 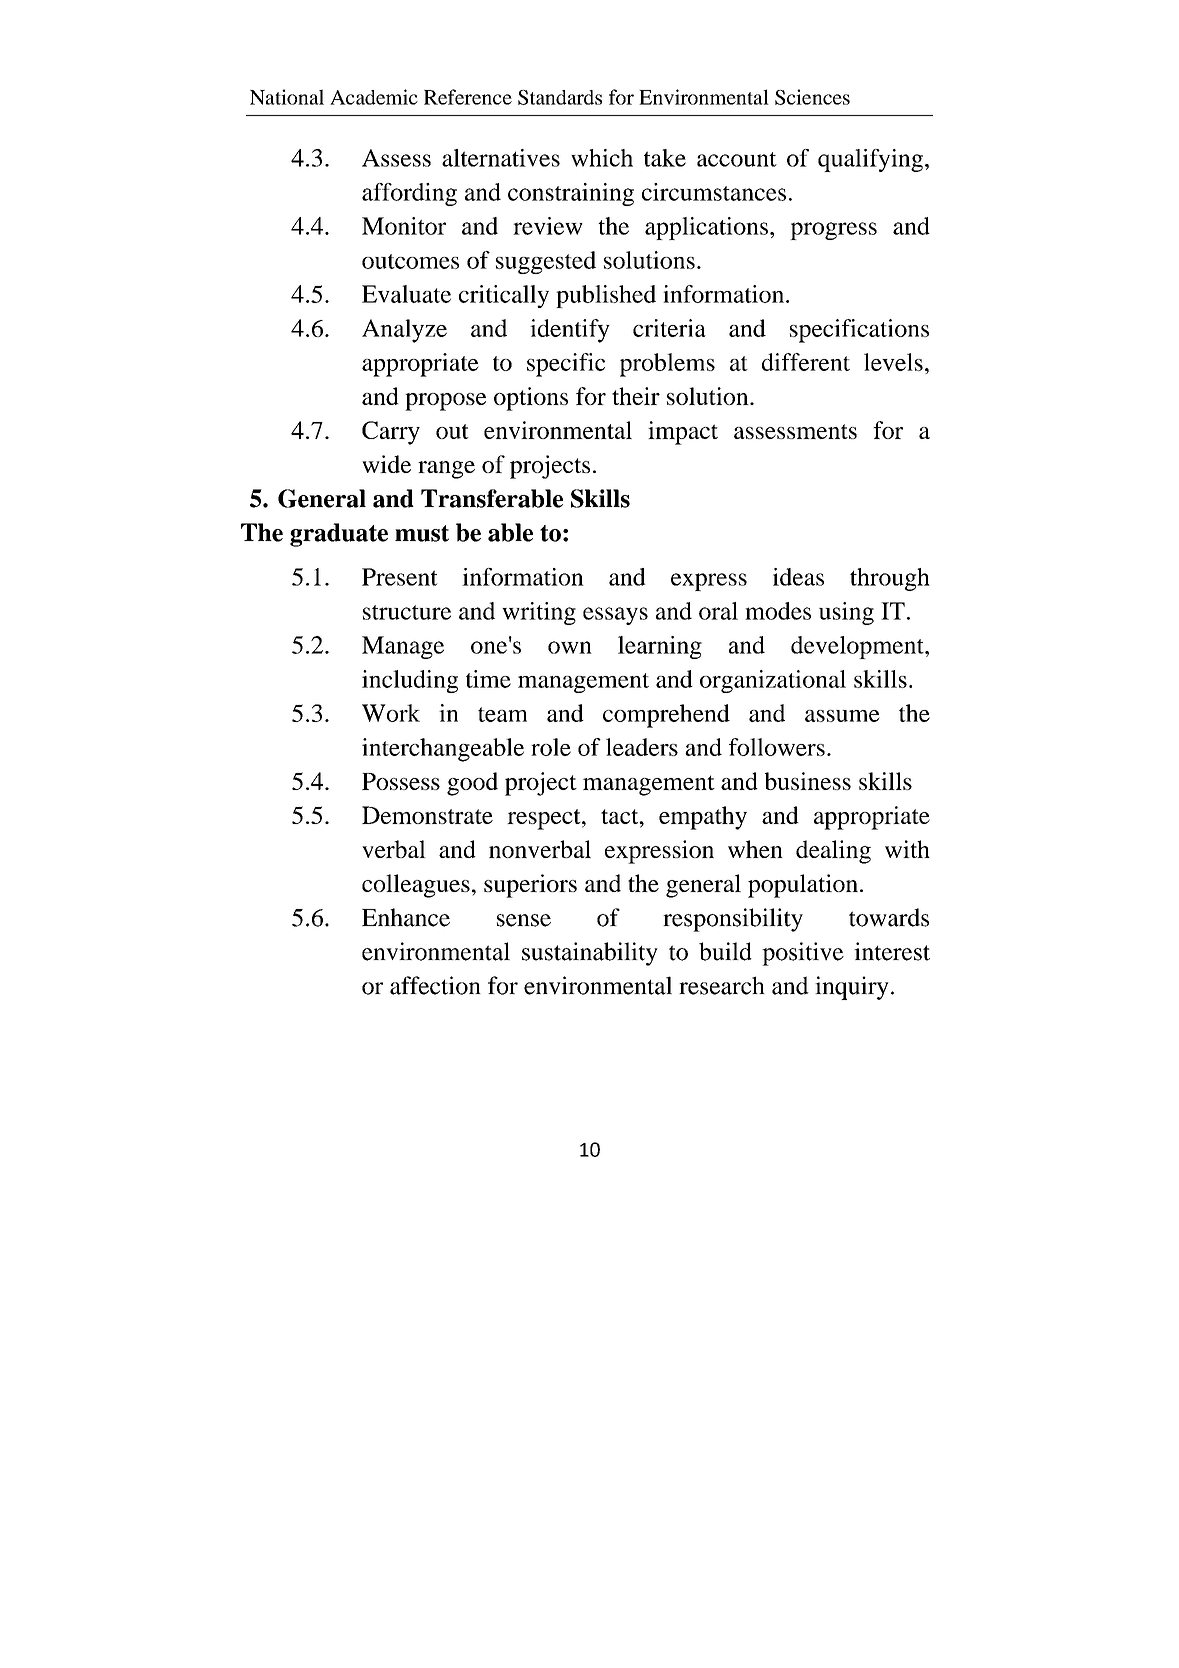 I want to click on sustainability, so click(x=590, y=954).
